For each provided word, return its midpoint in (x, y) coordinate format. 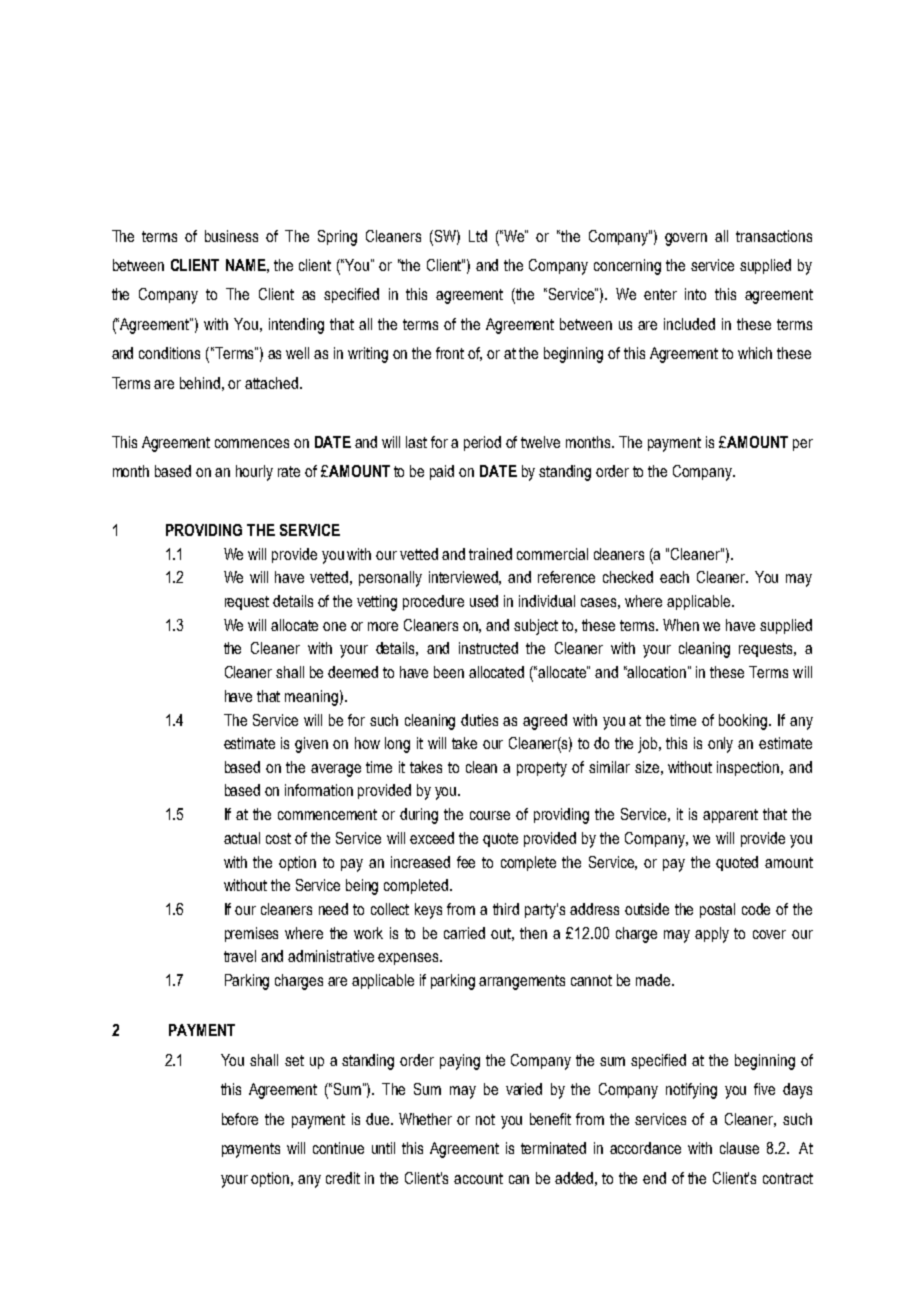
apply (712, 935)
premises (251, 934)
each (674, 577)
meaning (311, 698)
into (695, 294)
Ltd (478, 236)
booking (744, 722)
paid (442, 472)
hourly (254, 473)
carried (464, 933)
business (231, 236)
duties (479, 720)
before (240, 1119)
